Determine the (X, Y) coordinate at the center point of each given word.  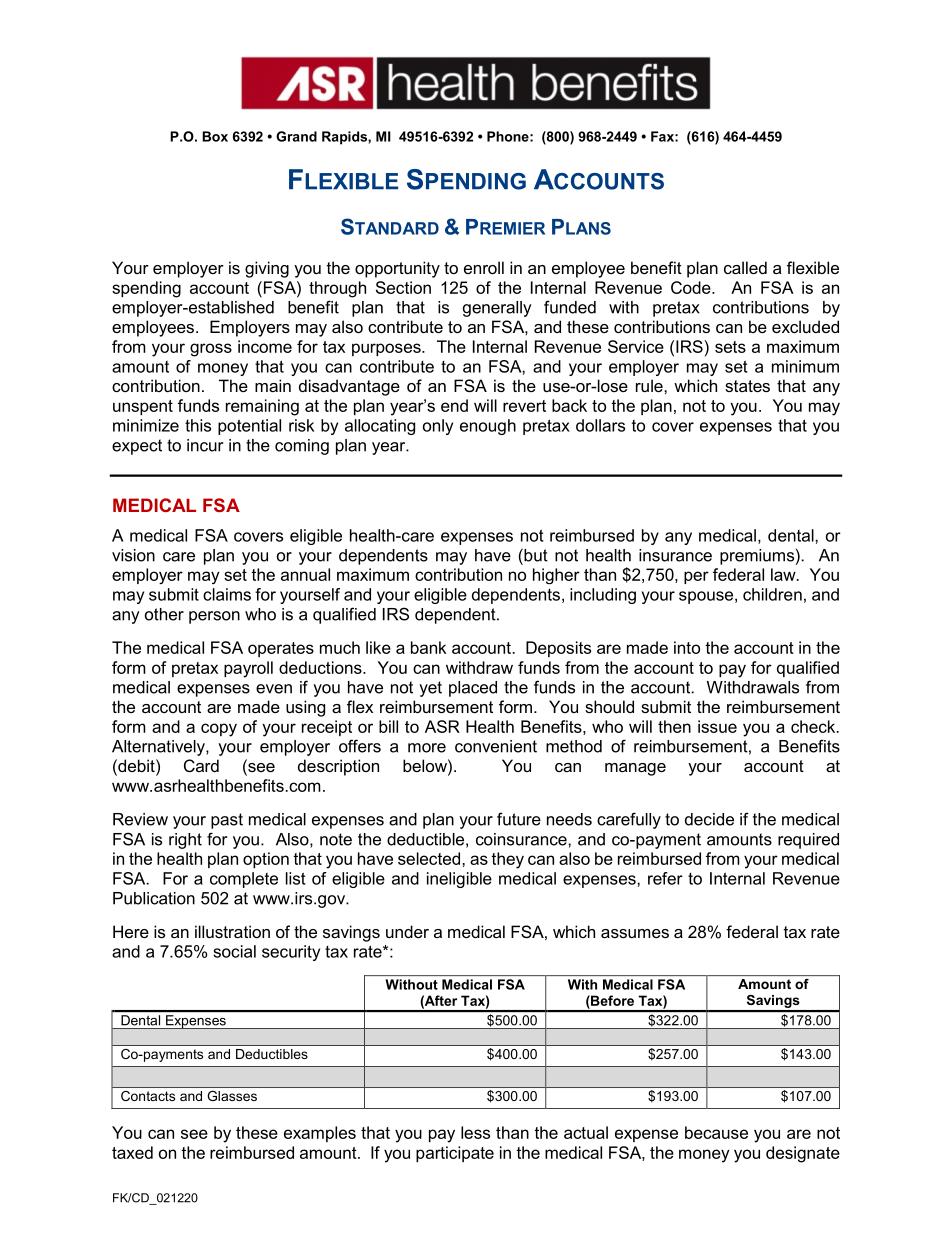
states (747, 386)
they (507, 860)
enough (488, 427)
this (198, 425)
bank (429, 647)
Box (215, 136)
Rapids (345, 138)
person (214, 617)
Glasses (232, 1096)
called (745, 267)
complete (244, 880)
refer (665, 878)
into (687, 647)
